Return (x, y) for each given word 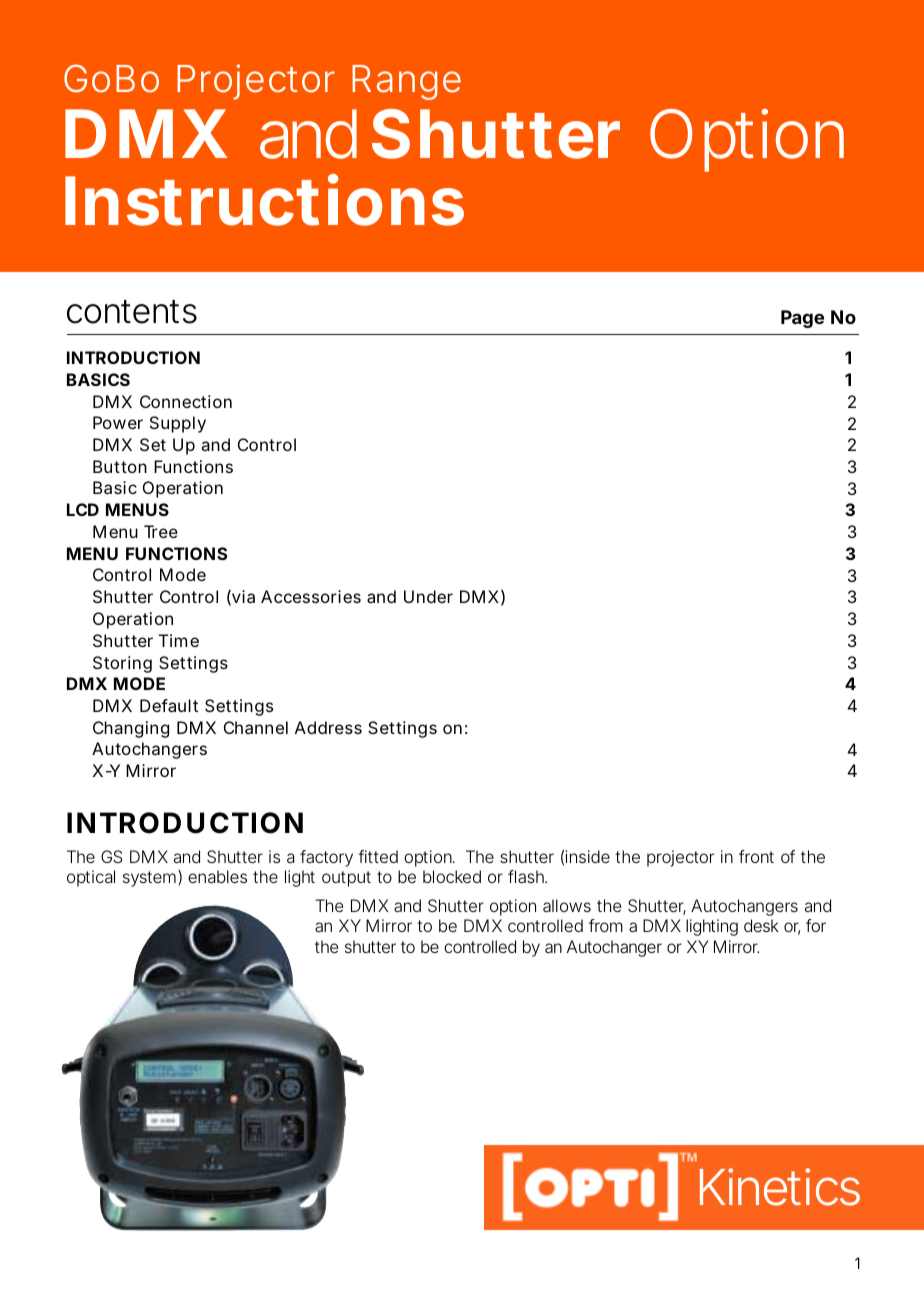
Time (179, 640)
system (149, 879)
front (756, 856)
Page (802, 319)
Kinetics (780, 1187)
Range (406, 82)
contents (132, 312)
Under (428, 596)
